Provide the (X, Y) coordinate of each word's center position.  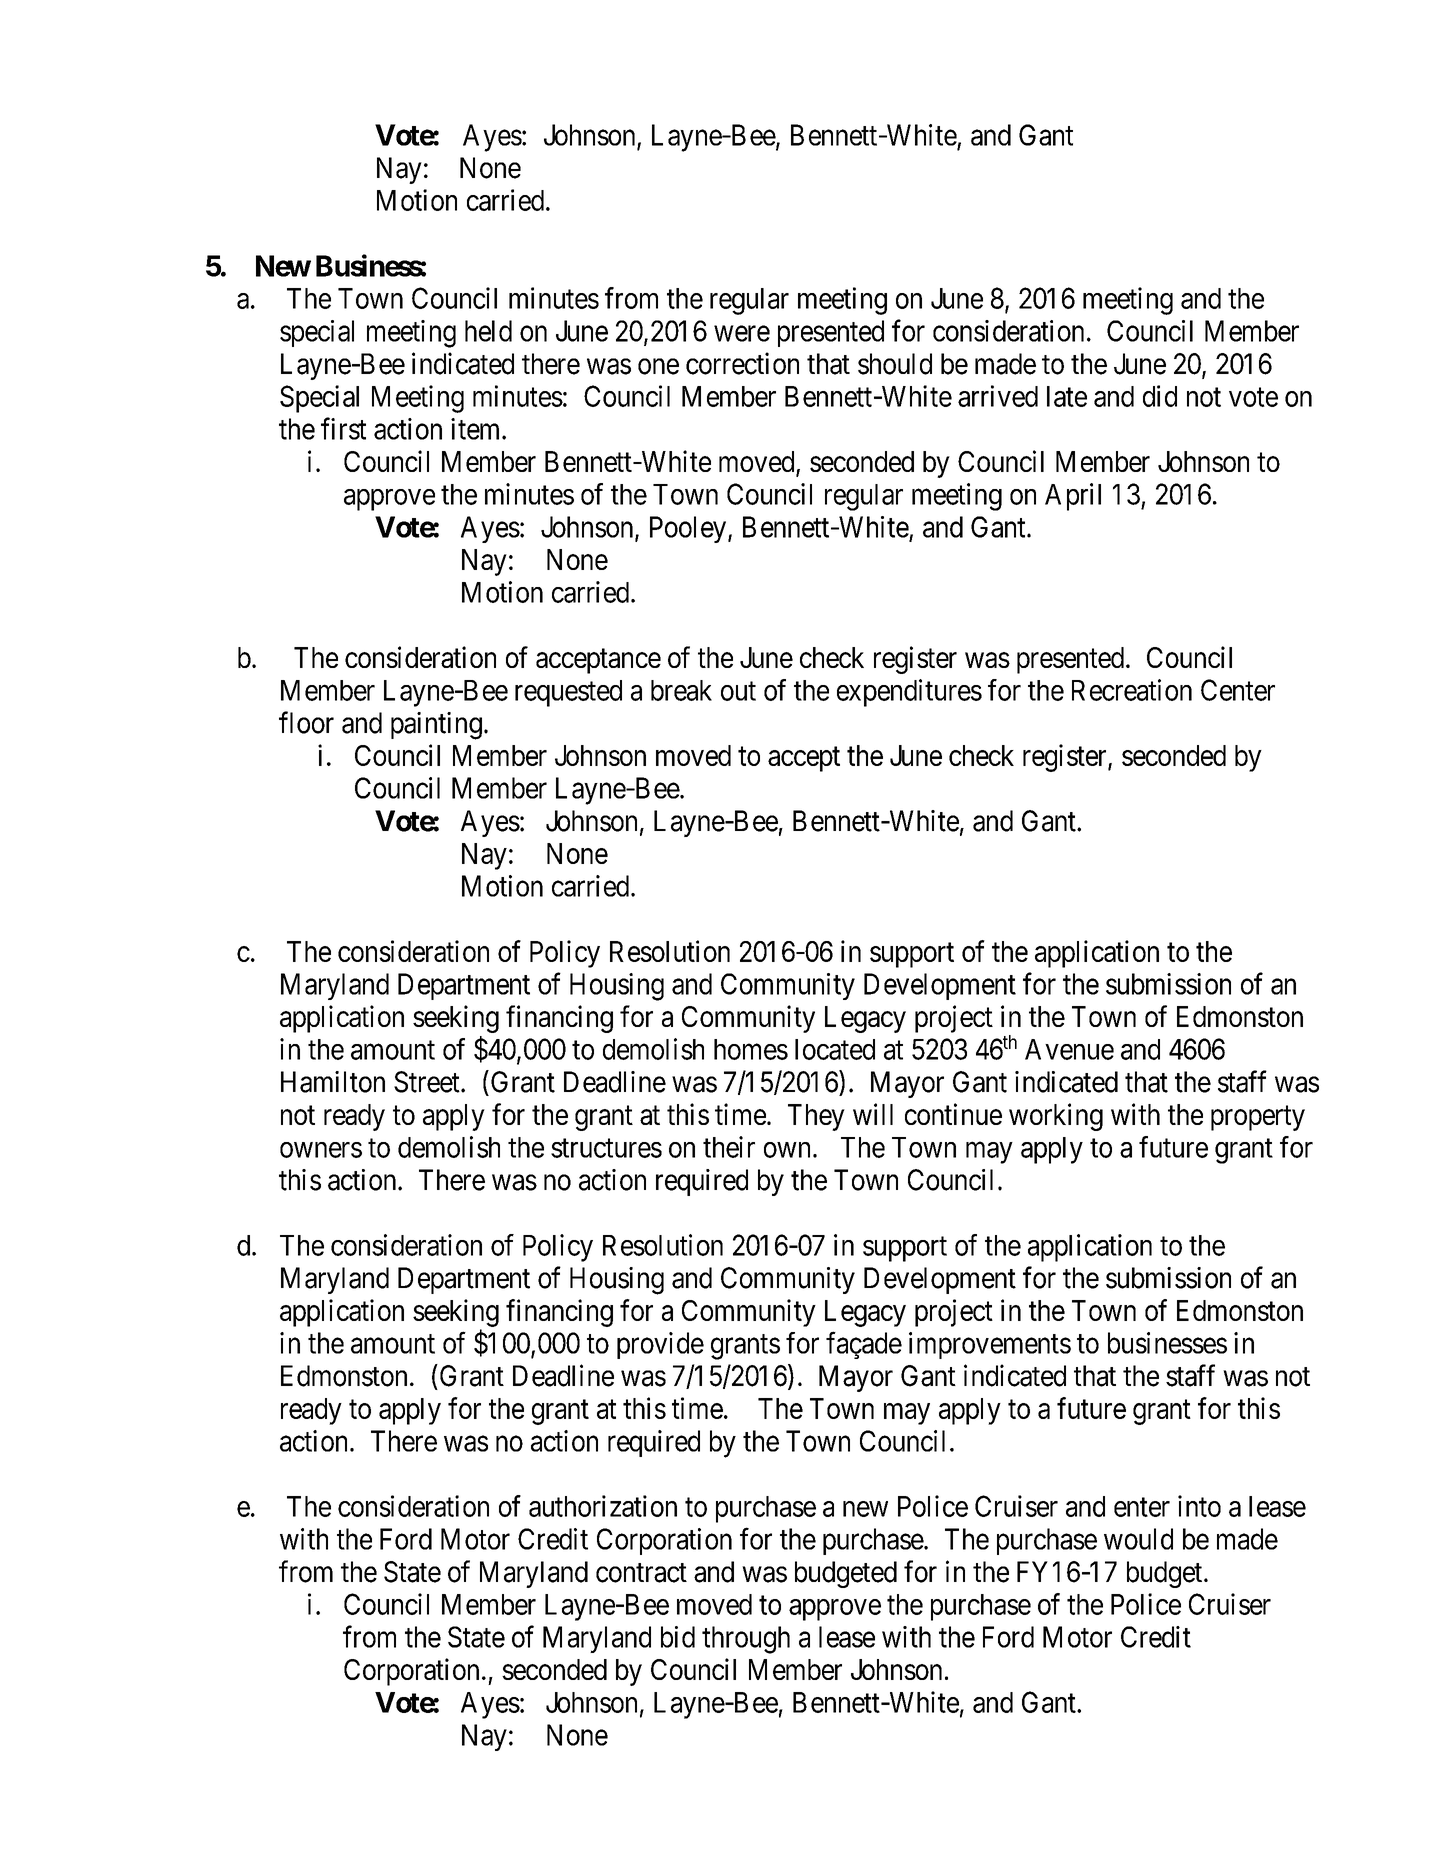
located (835, 1049)
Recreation (1132, 690)
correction (742, 363)
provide (660, 1345)
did (1160, 396)
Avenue (1069, 1049)
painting (436, 726)
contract (641, 1573)
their (729, 1147)
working (1056, 1117)
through (746, 1640)
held (488, 331)
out (738, 691)
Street (428, 1082)
